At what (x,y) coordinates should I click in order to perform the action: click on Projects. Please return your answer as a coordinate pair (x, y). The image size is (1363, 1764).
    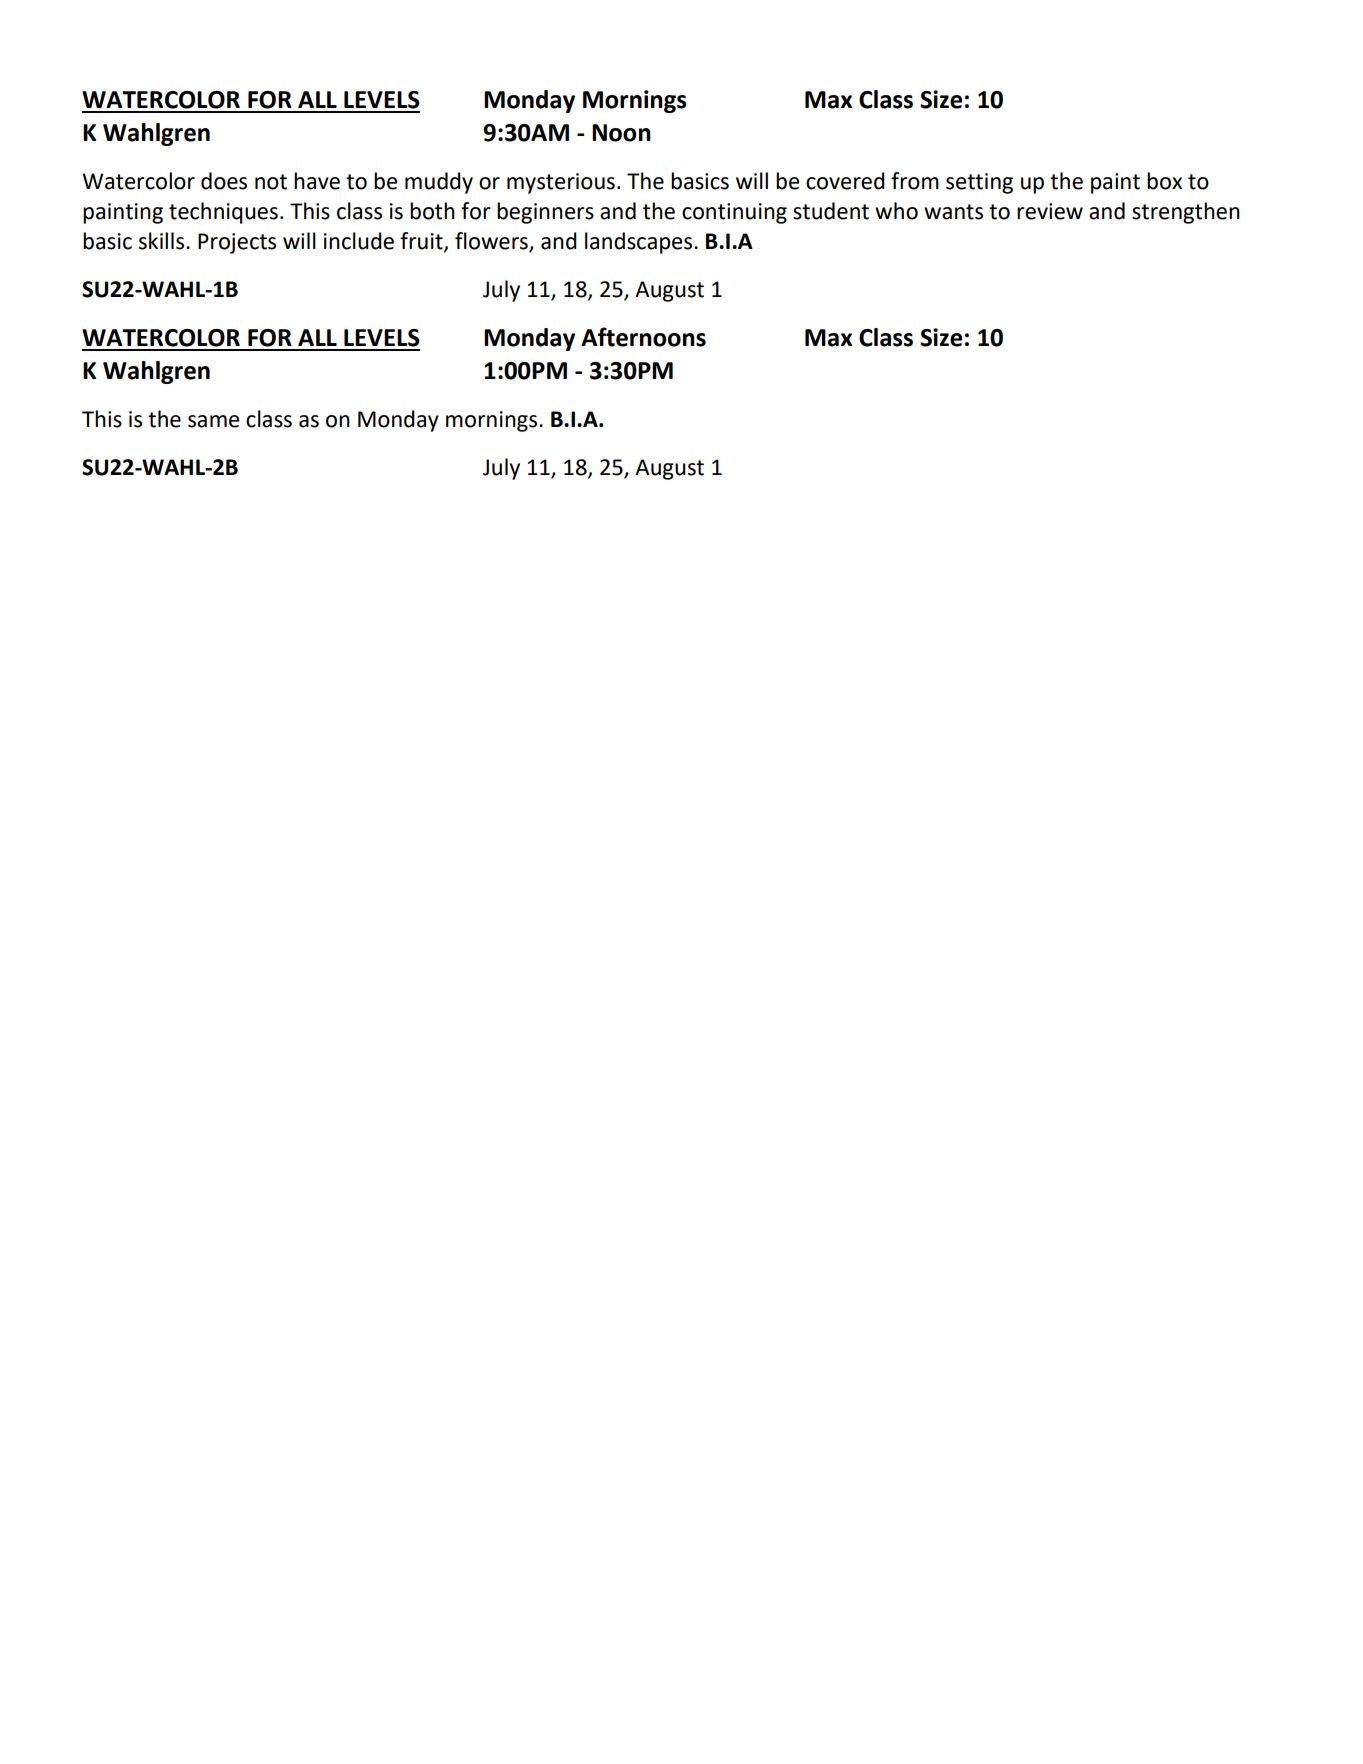
    Looking at the image, I should click on (237, 243).
